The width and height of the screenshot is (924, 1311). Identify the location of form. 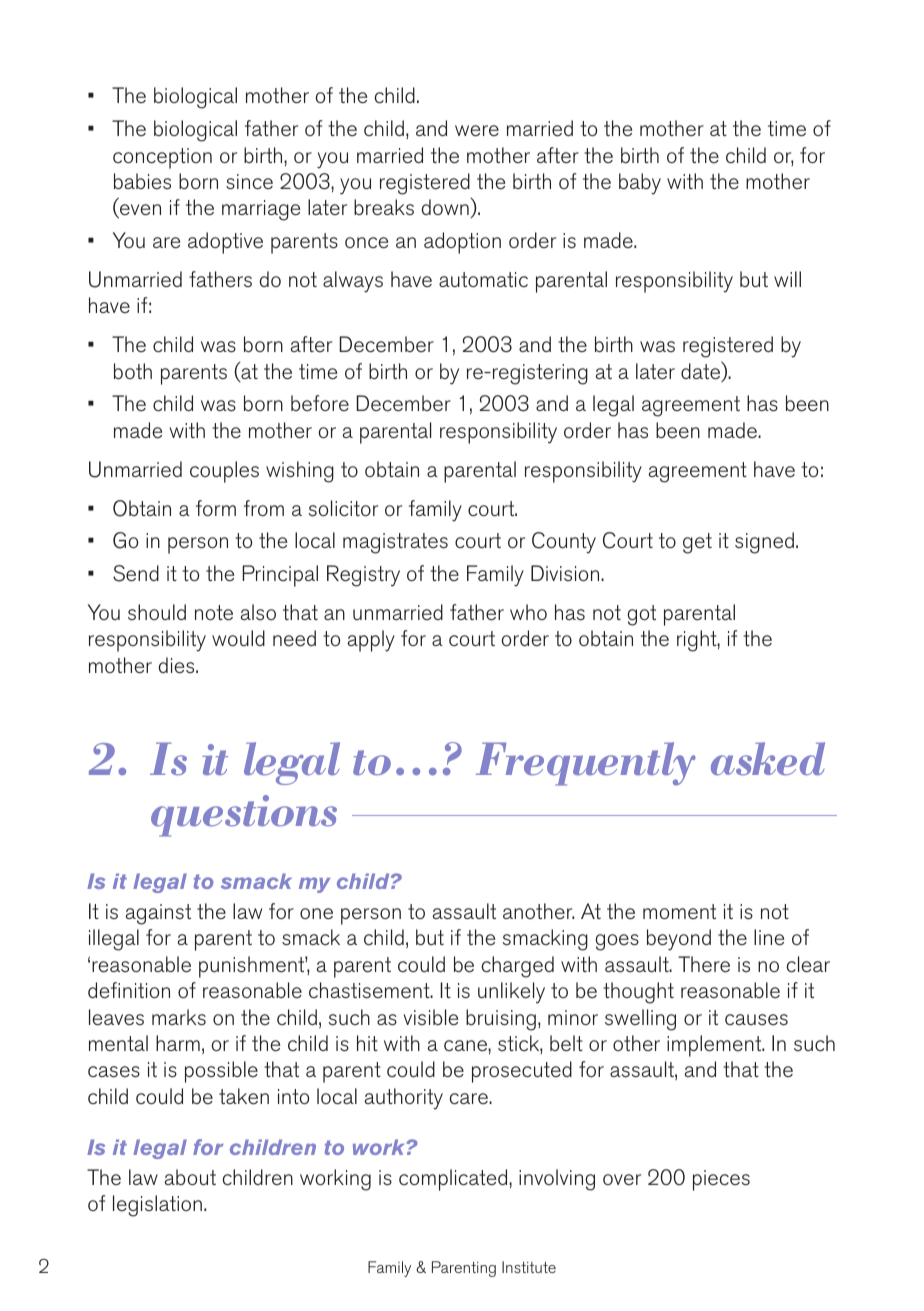
(216, 508).
